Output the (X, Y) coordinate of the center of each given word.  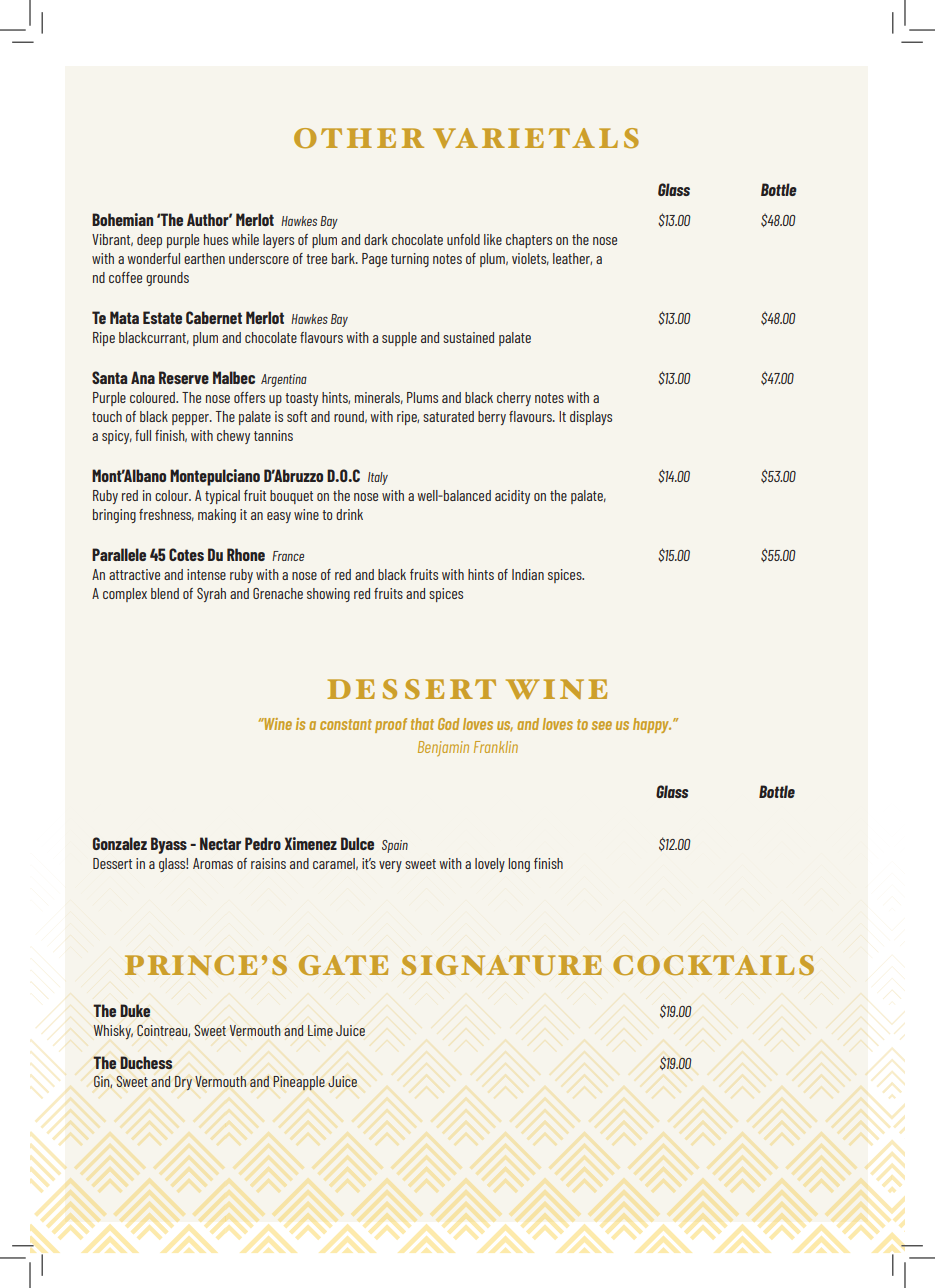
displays (591, 418)
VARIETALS (536, 138)
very (390, 866)
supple (399, 339)
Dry (183, 1083)
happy (652, 725)
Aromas (213, 863)
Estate (162, 317)
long (519, 865)
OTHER (359, 138)
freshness (166, 515)
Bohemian (122, 219)
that (422, 724)
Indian (528, 574)
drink (349, 514)
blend (165, 593)
